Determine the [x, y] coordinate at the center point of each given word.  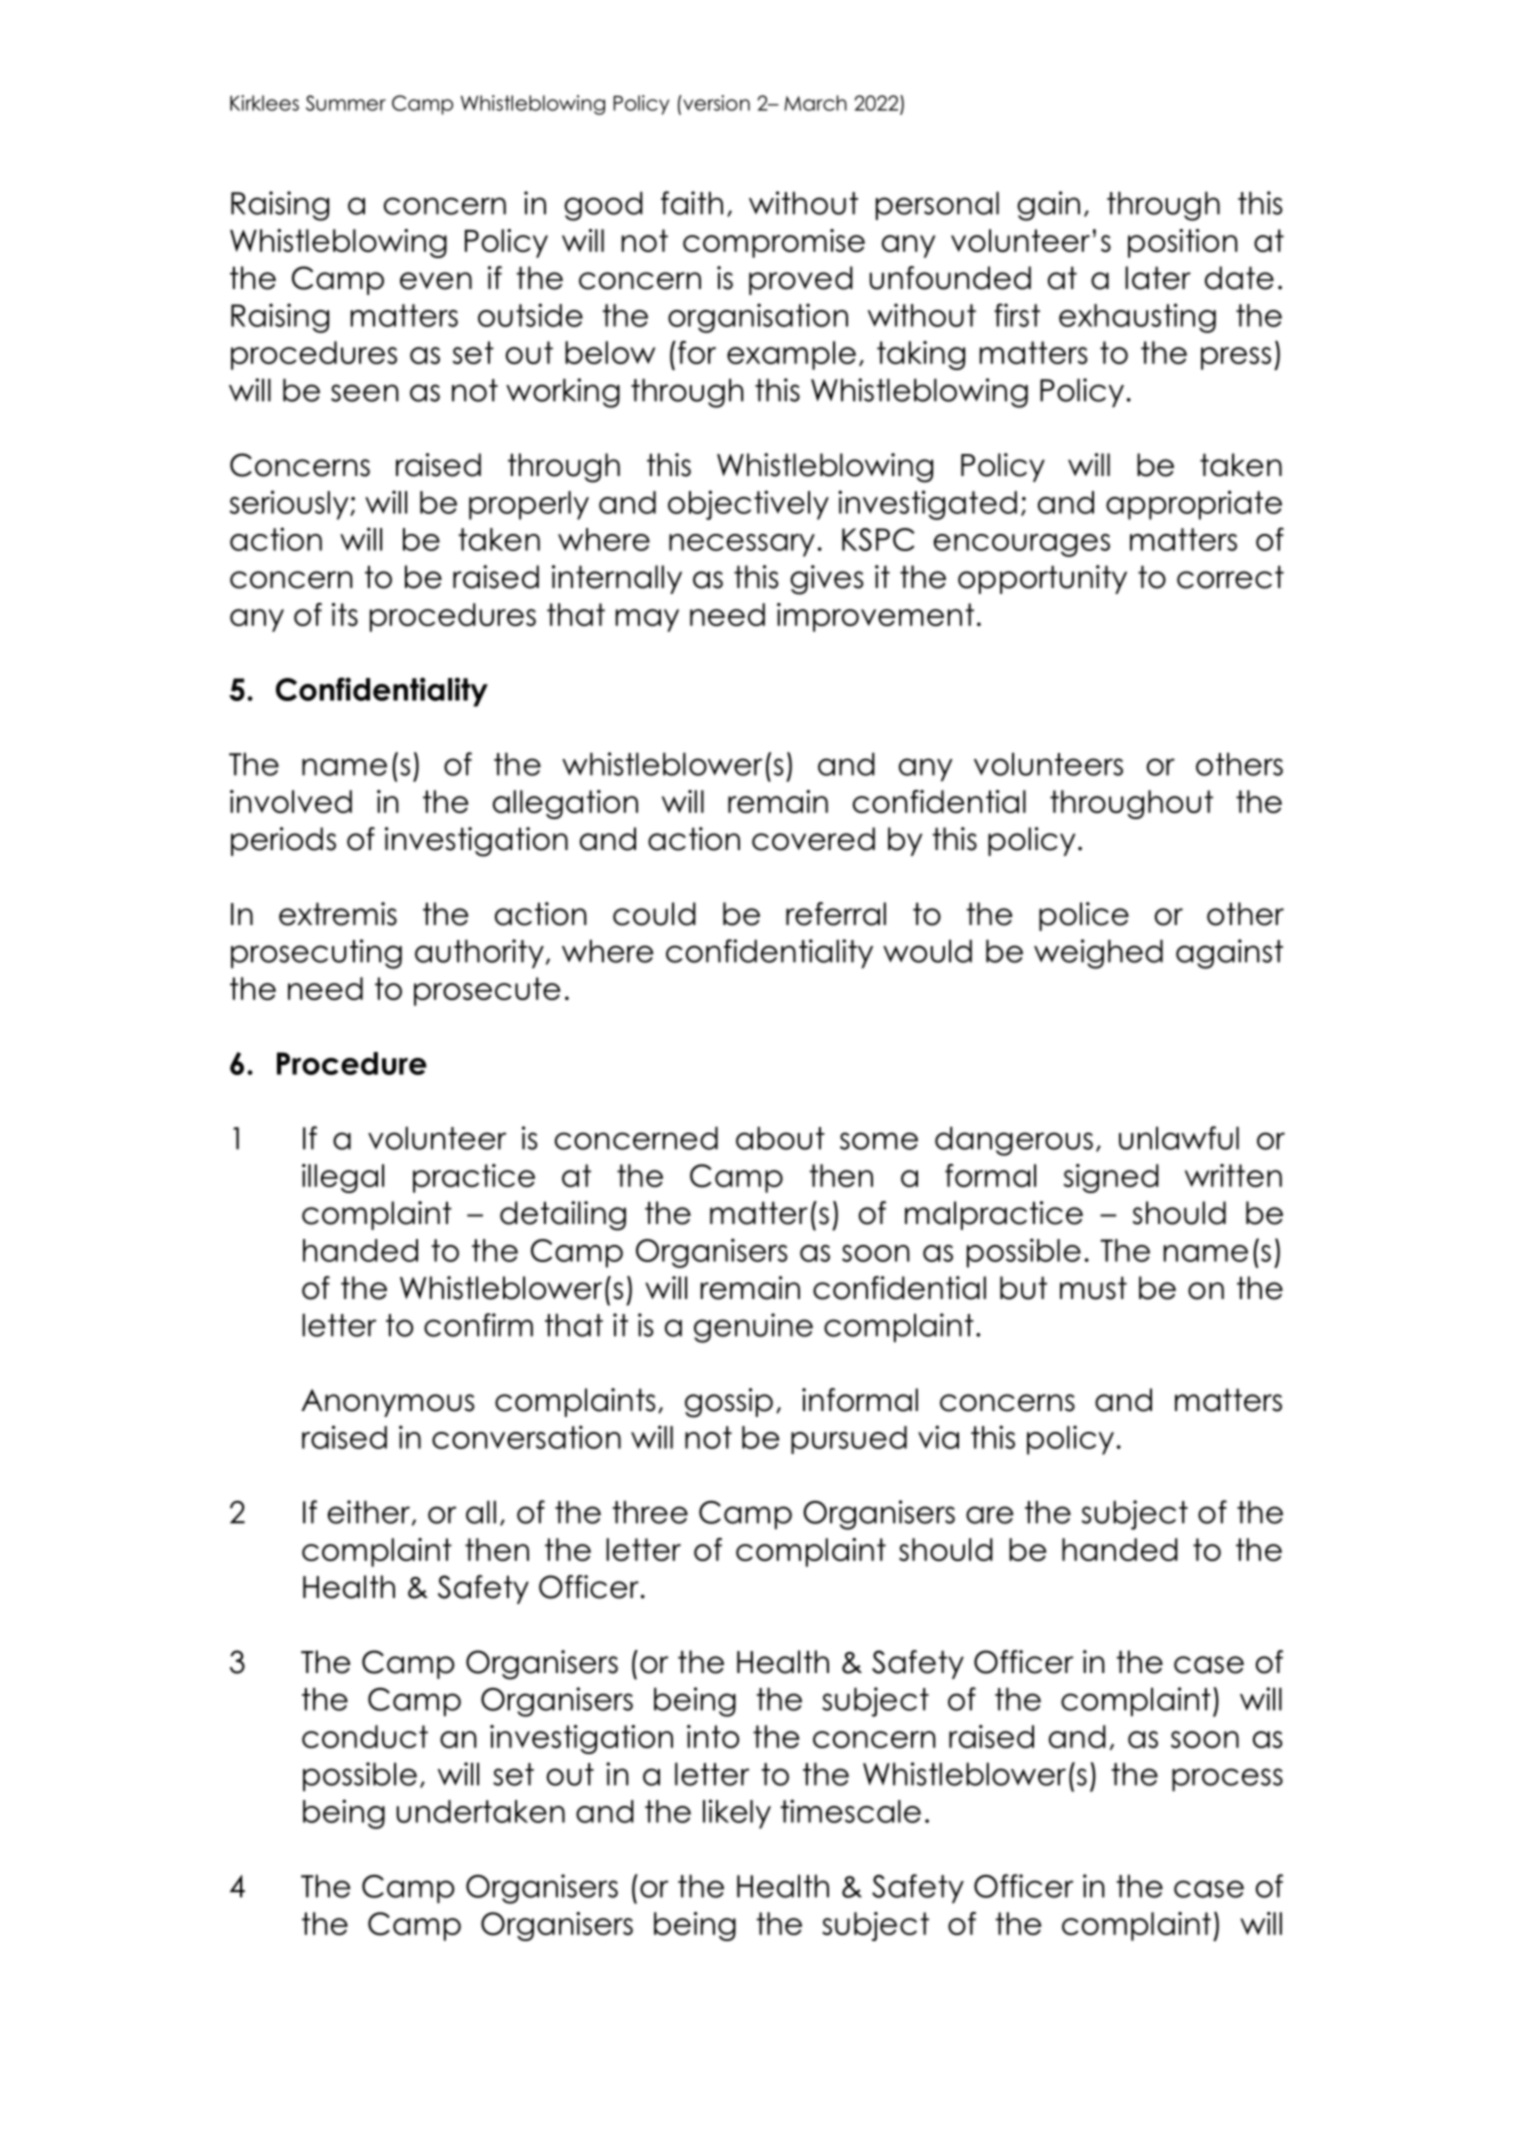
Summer [346, 103]
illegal [343, 1178]
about [780, 1138]
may [647, 620]
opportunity [1042, 579]
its [345, 614]
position [1183, 243]
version [715, 103]
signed [1111, 1178]
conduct [365, 1736]
